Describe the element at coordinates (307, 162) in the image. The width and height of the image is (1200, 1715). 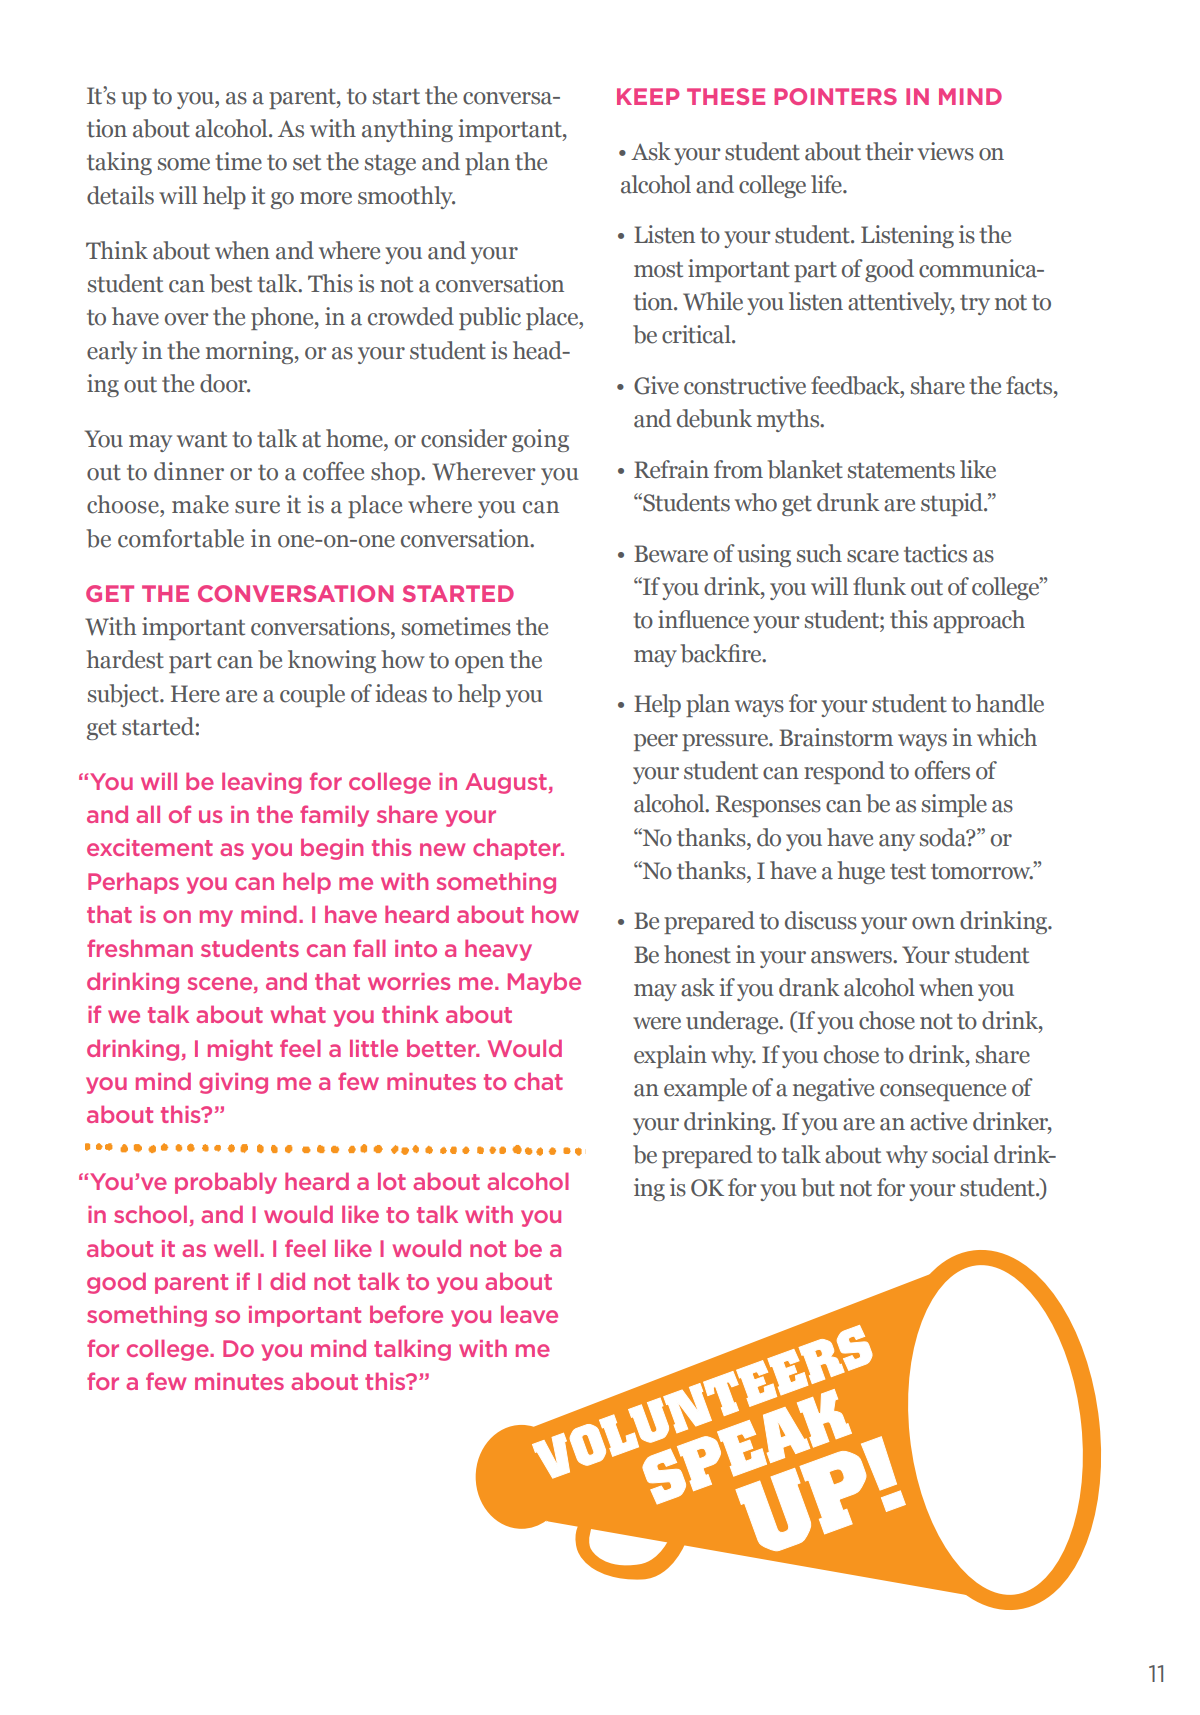
I see `set` at that location.
